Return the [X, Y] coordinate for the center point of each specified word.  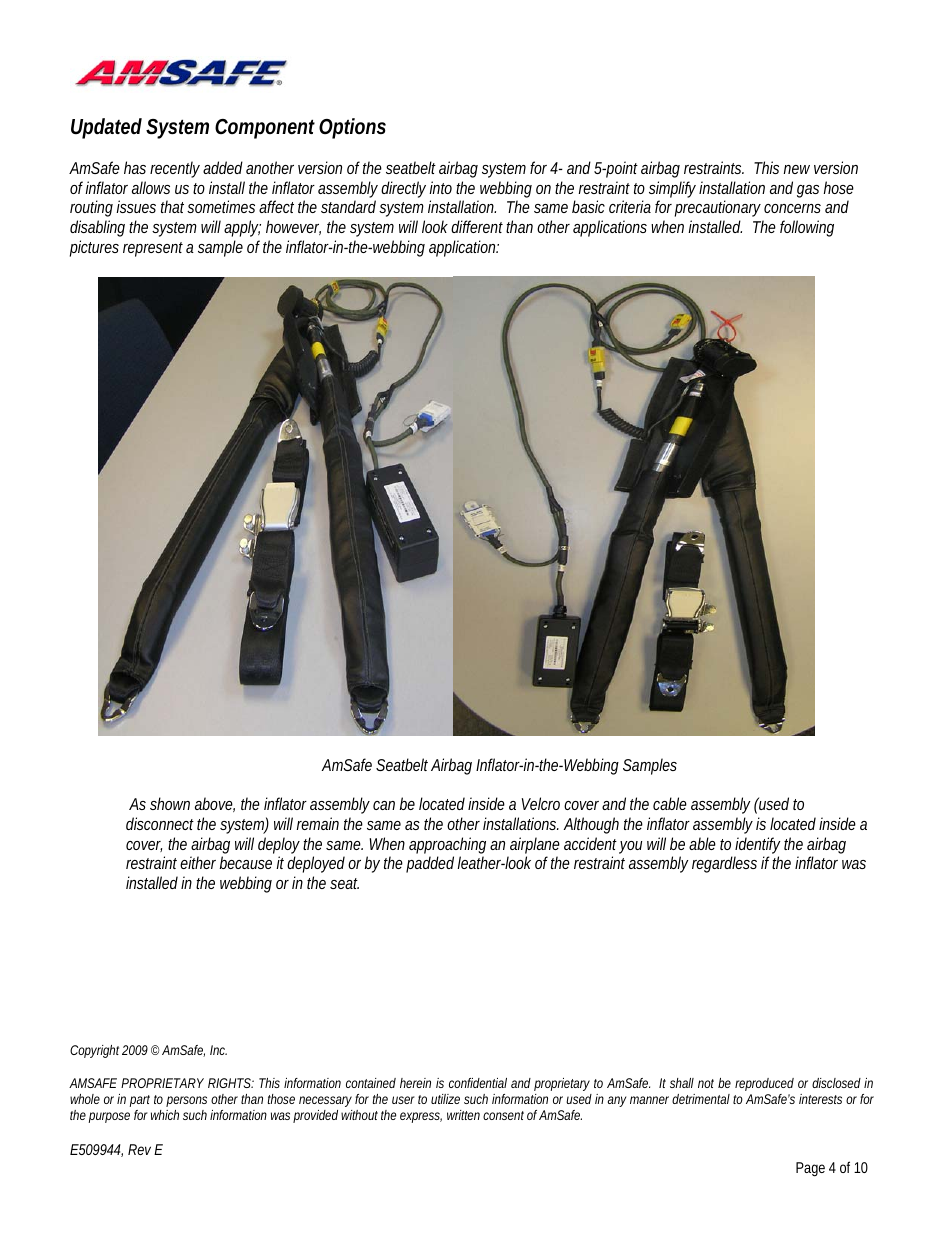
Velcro [541, 803]
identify [757, 847]
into [440, 187]
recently [175, 169]
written [463, 1115]
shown [170, 803]
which [165, 1115]
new [797, 169]
